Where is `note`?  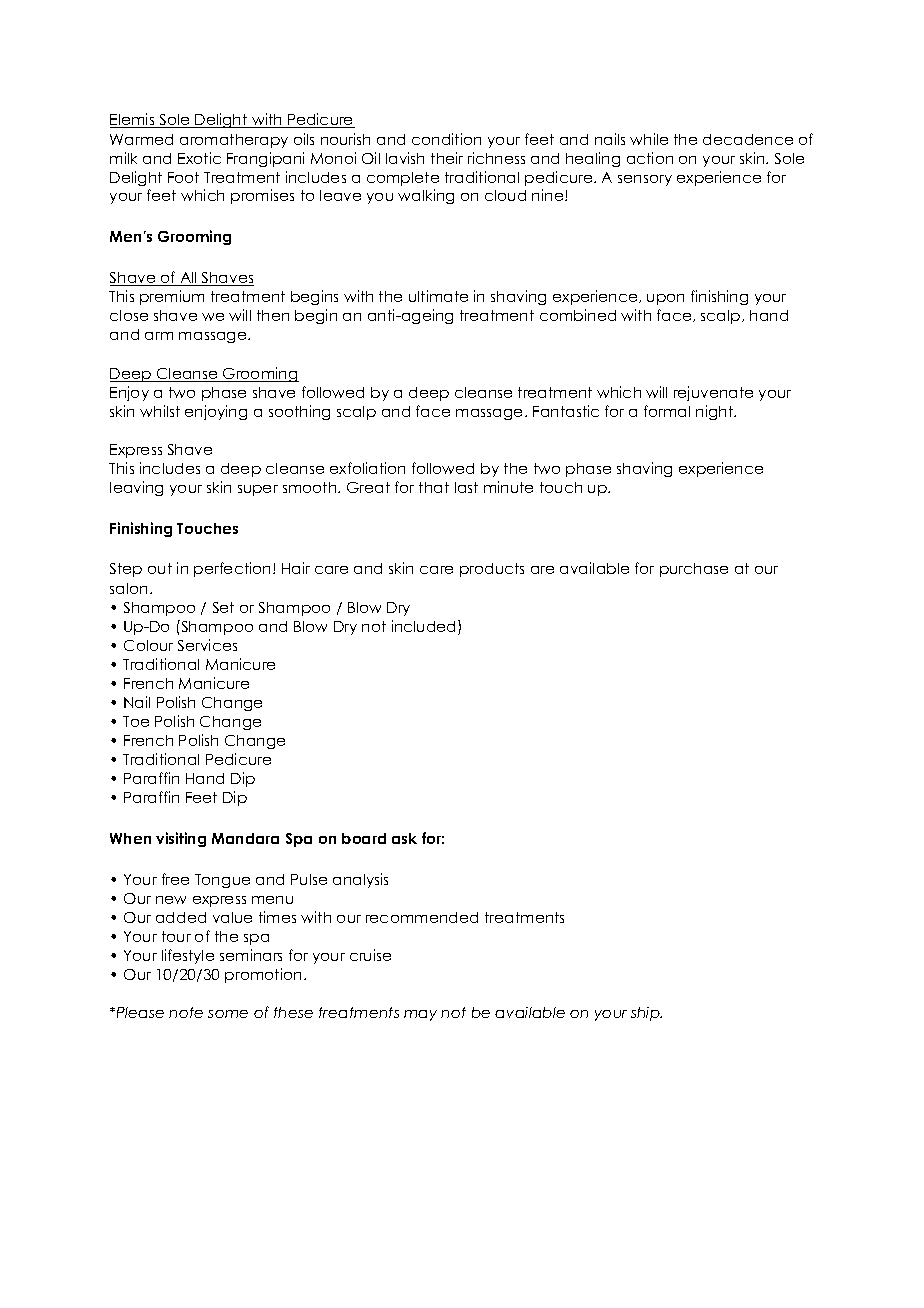 note is located at coordinates (186, 1012).
